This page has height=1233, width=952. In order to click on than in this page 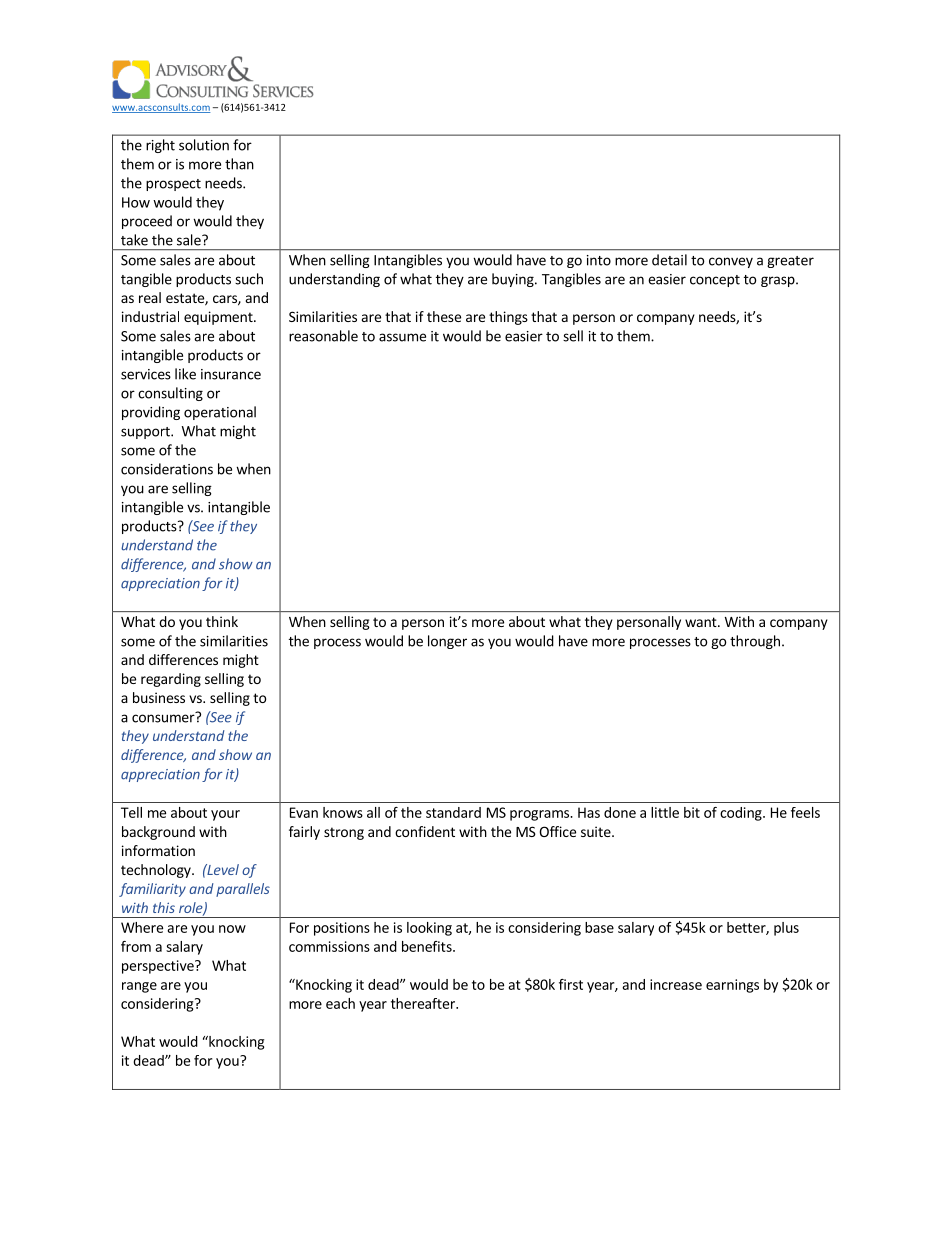, I will do `click(239, 164)`.
